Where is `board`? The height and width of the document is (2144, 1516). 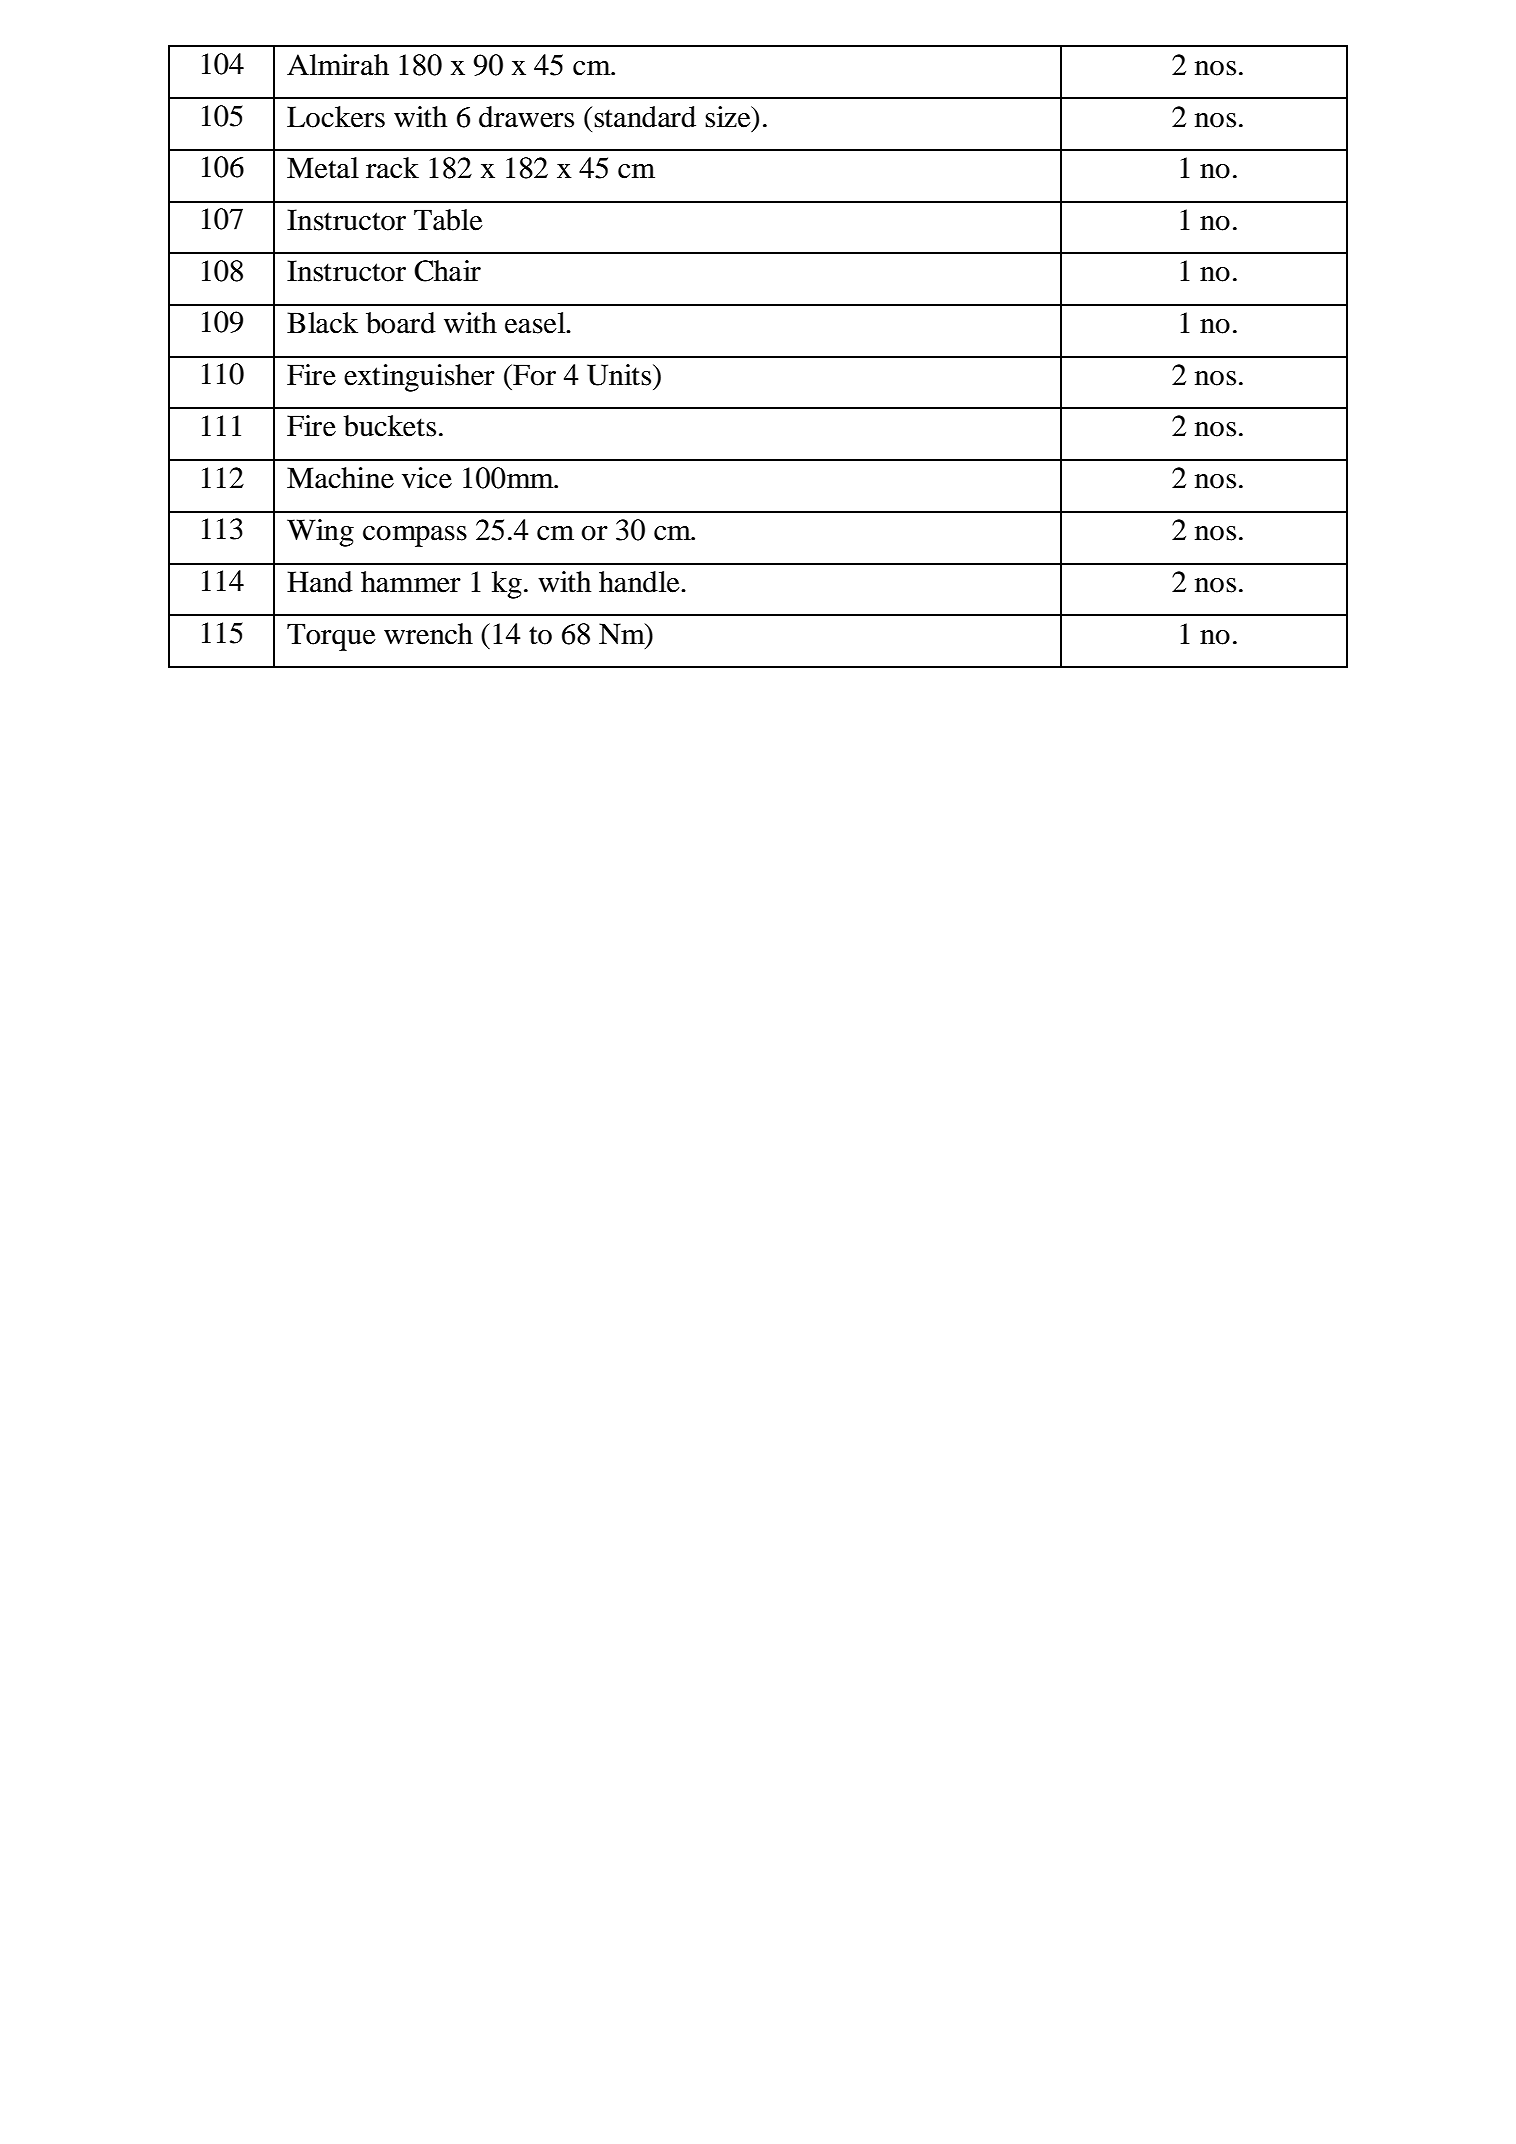 board is located at coordinates (401, 323).
